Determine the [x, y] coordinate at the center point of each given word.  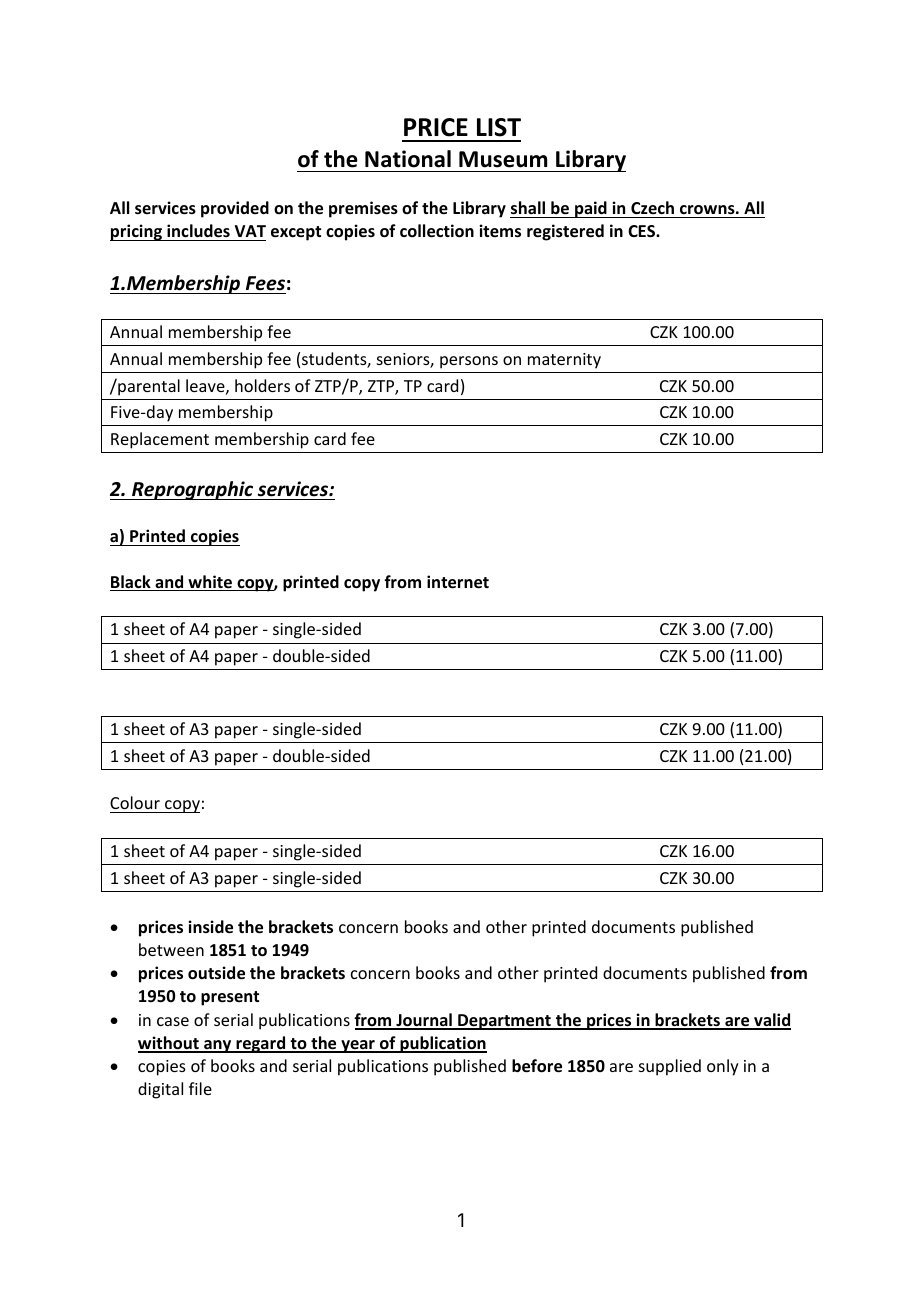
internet [458, 582]
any [218, 1046]
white [210, 583]
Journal [424, 1021]
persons [469, 362]
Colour [136, 804]
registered [565, 232]
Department [504, 1022]
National [408, 159]
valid [771, 1021]
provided [235, 209]
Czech [652, 209]
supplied [670, 1067]
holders [262, 385]
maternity [564, 361]
